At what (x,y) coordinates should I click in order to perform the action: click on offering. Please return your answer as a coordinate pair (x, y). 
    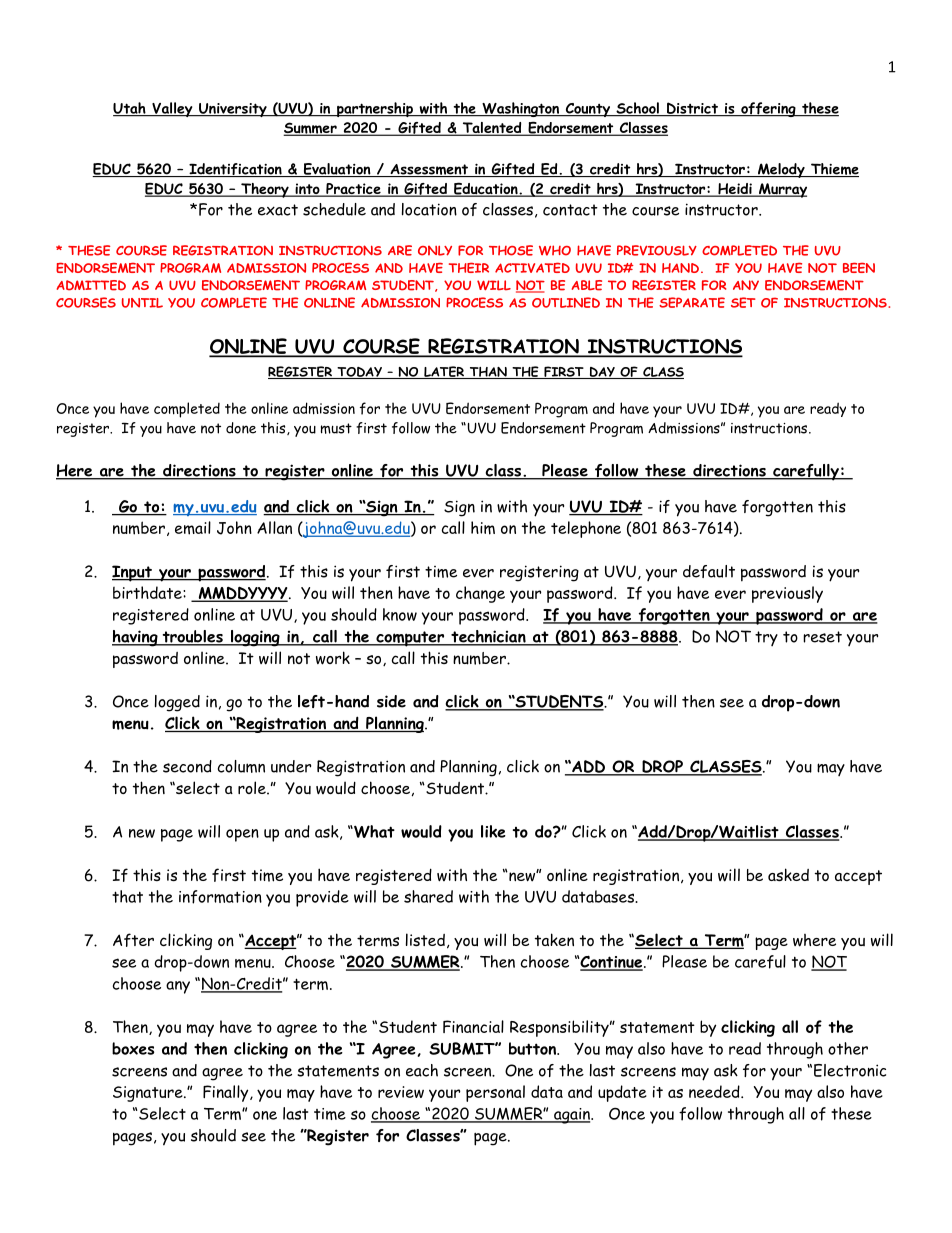
    Looking at the image, I should click on (768, 109).
